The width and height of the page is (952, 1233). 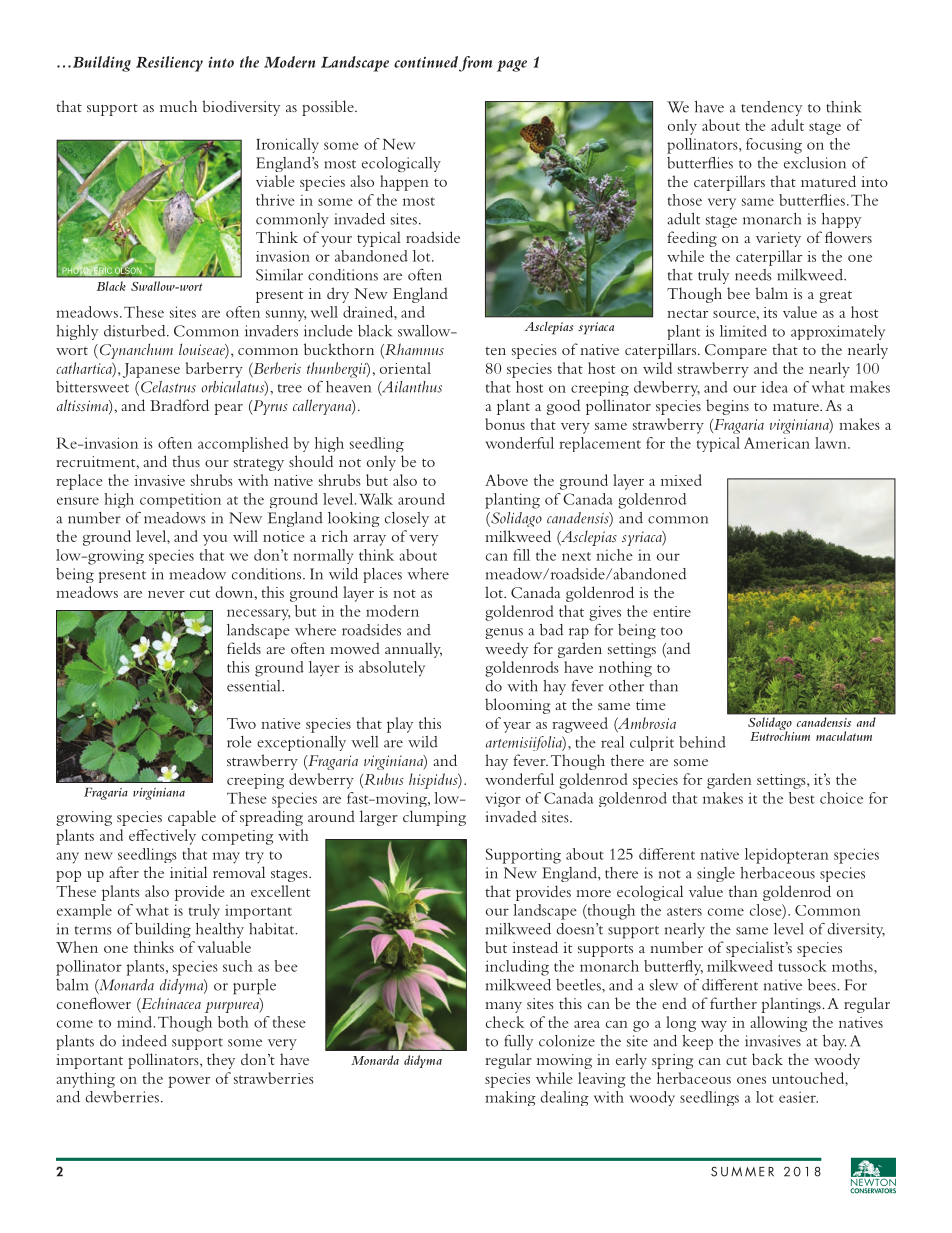 What do you see at coordinates (787, 856) in the page?
I see `lepidopteran` at bounding box center [787, 856].
